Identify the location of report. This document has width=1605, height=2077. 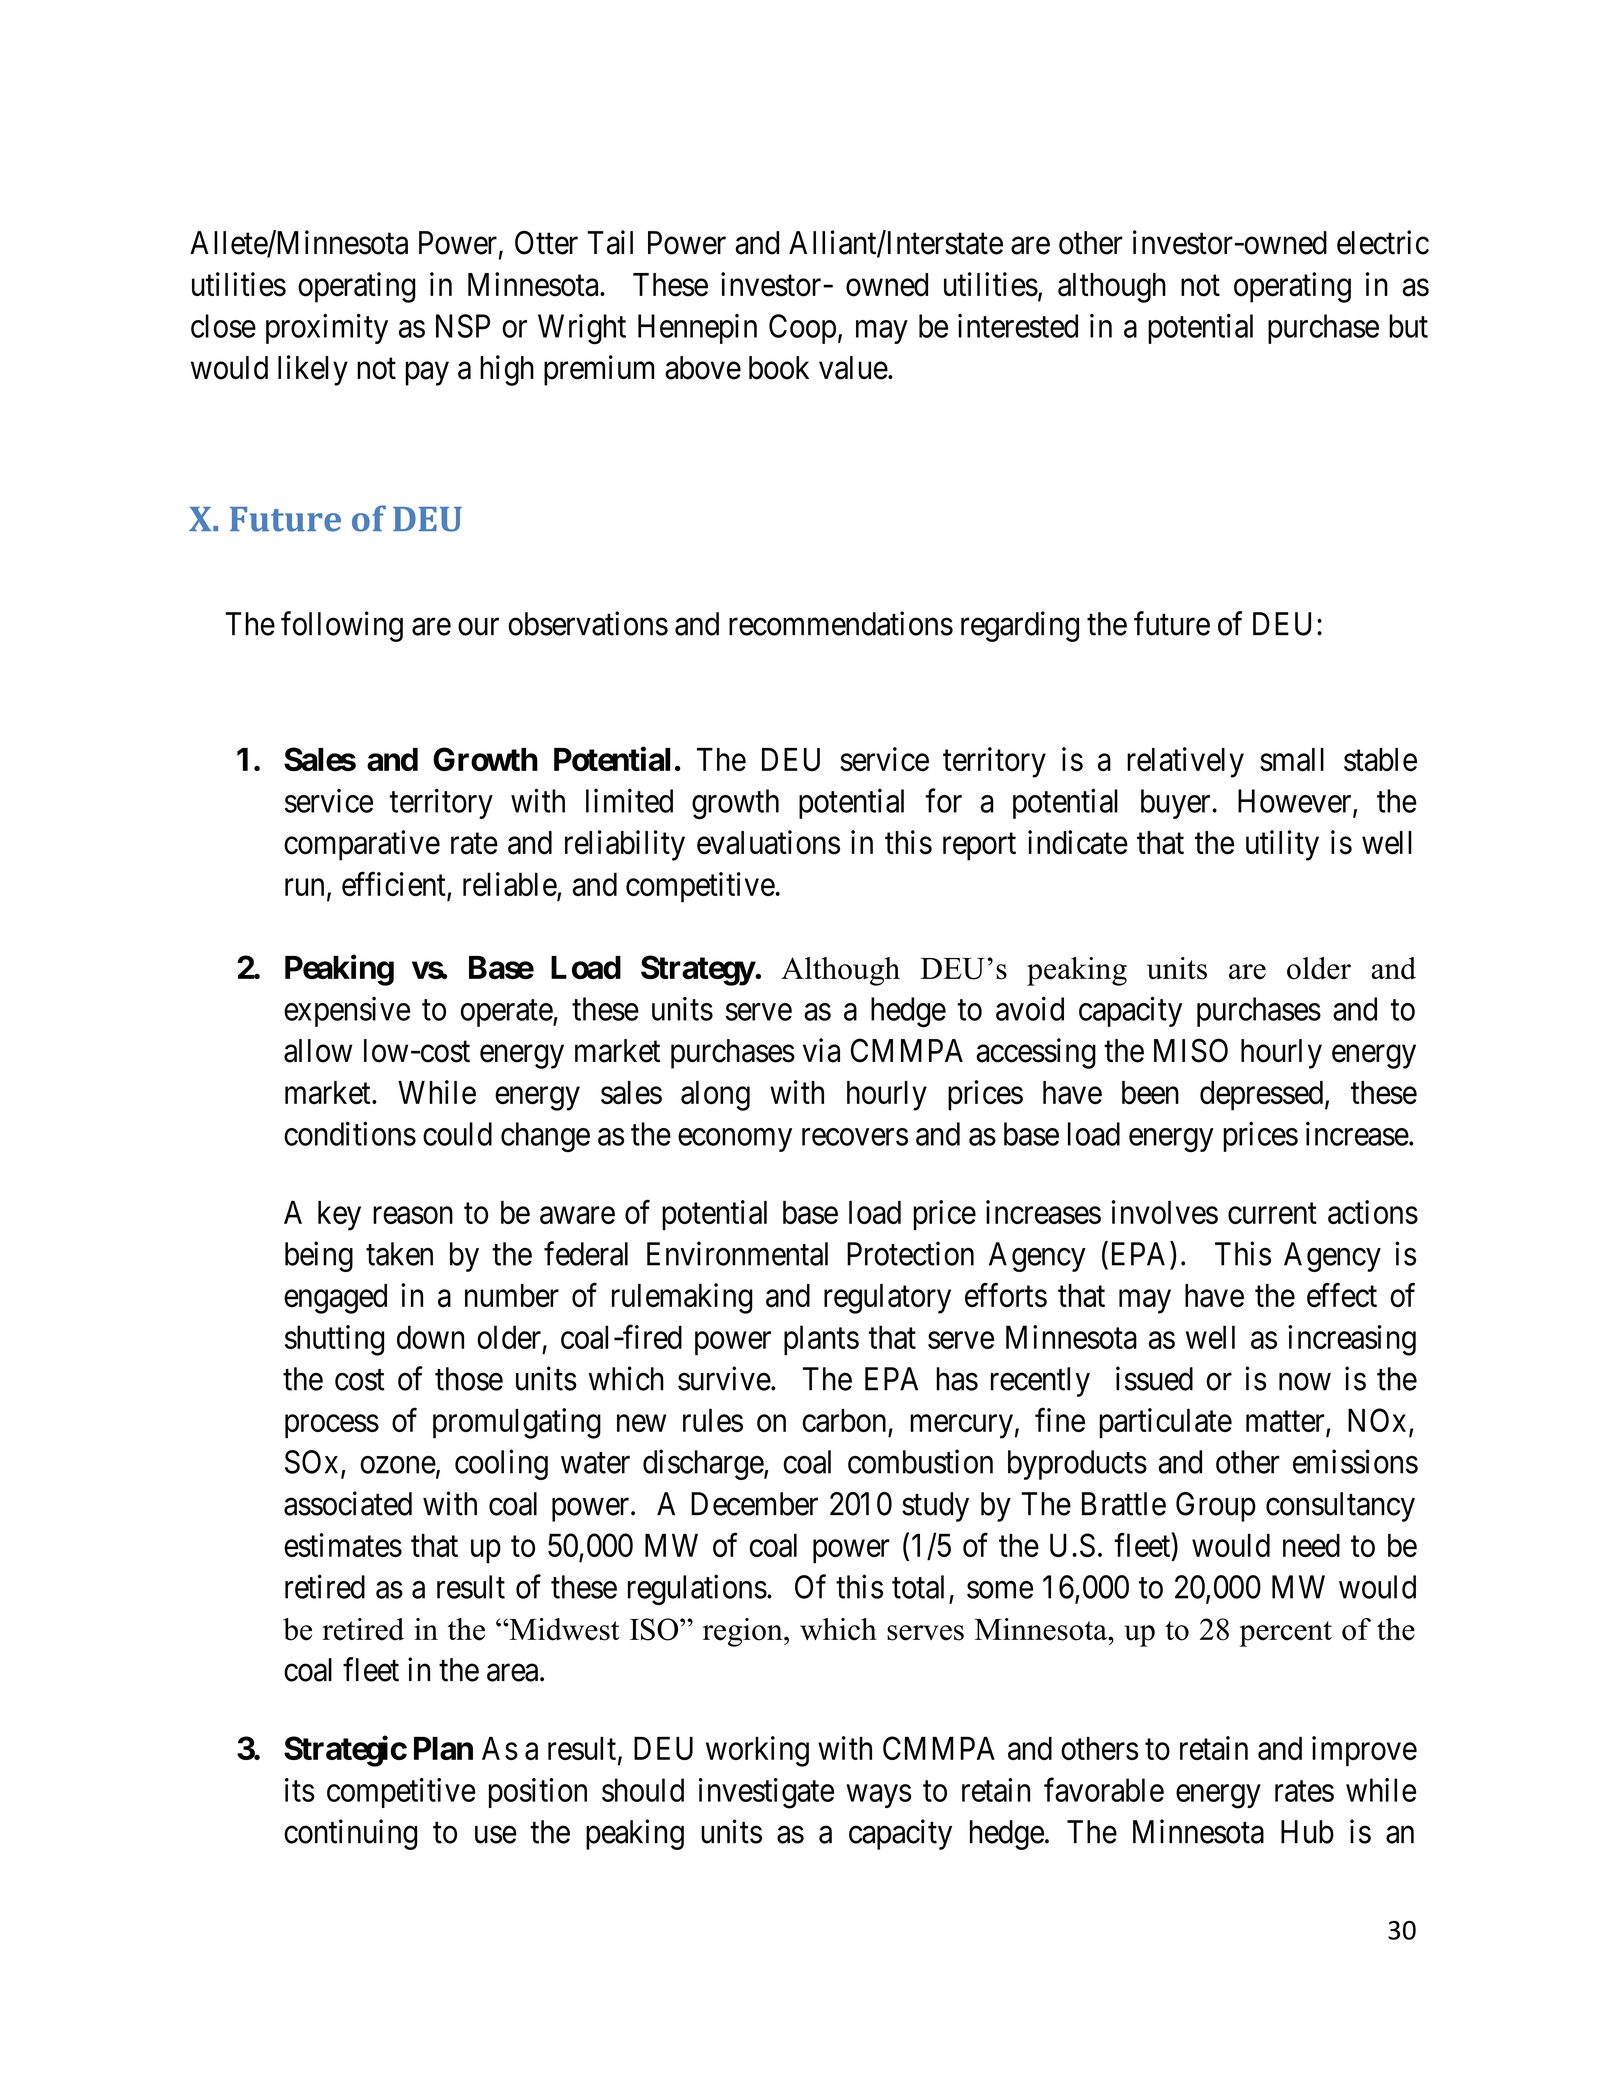
(979, 847).
